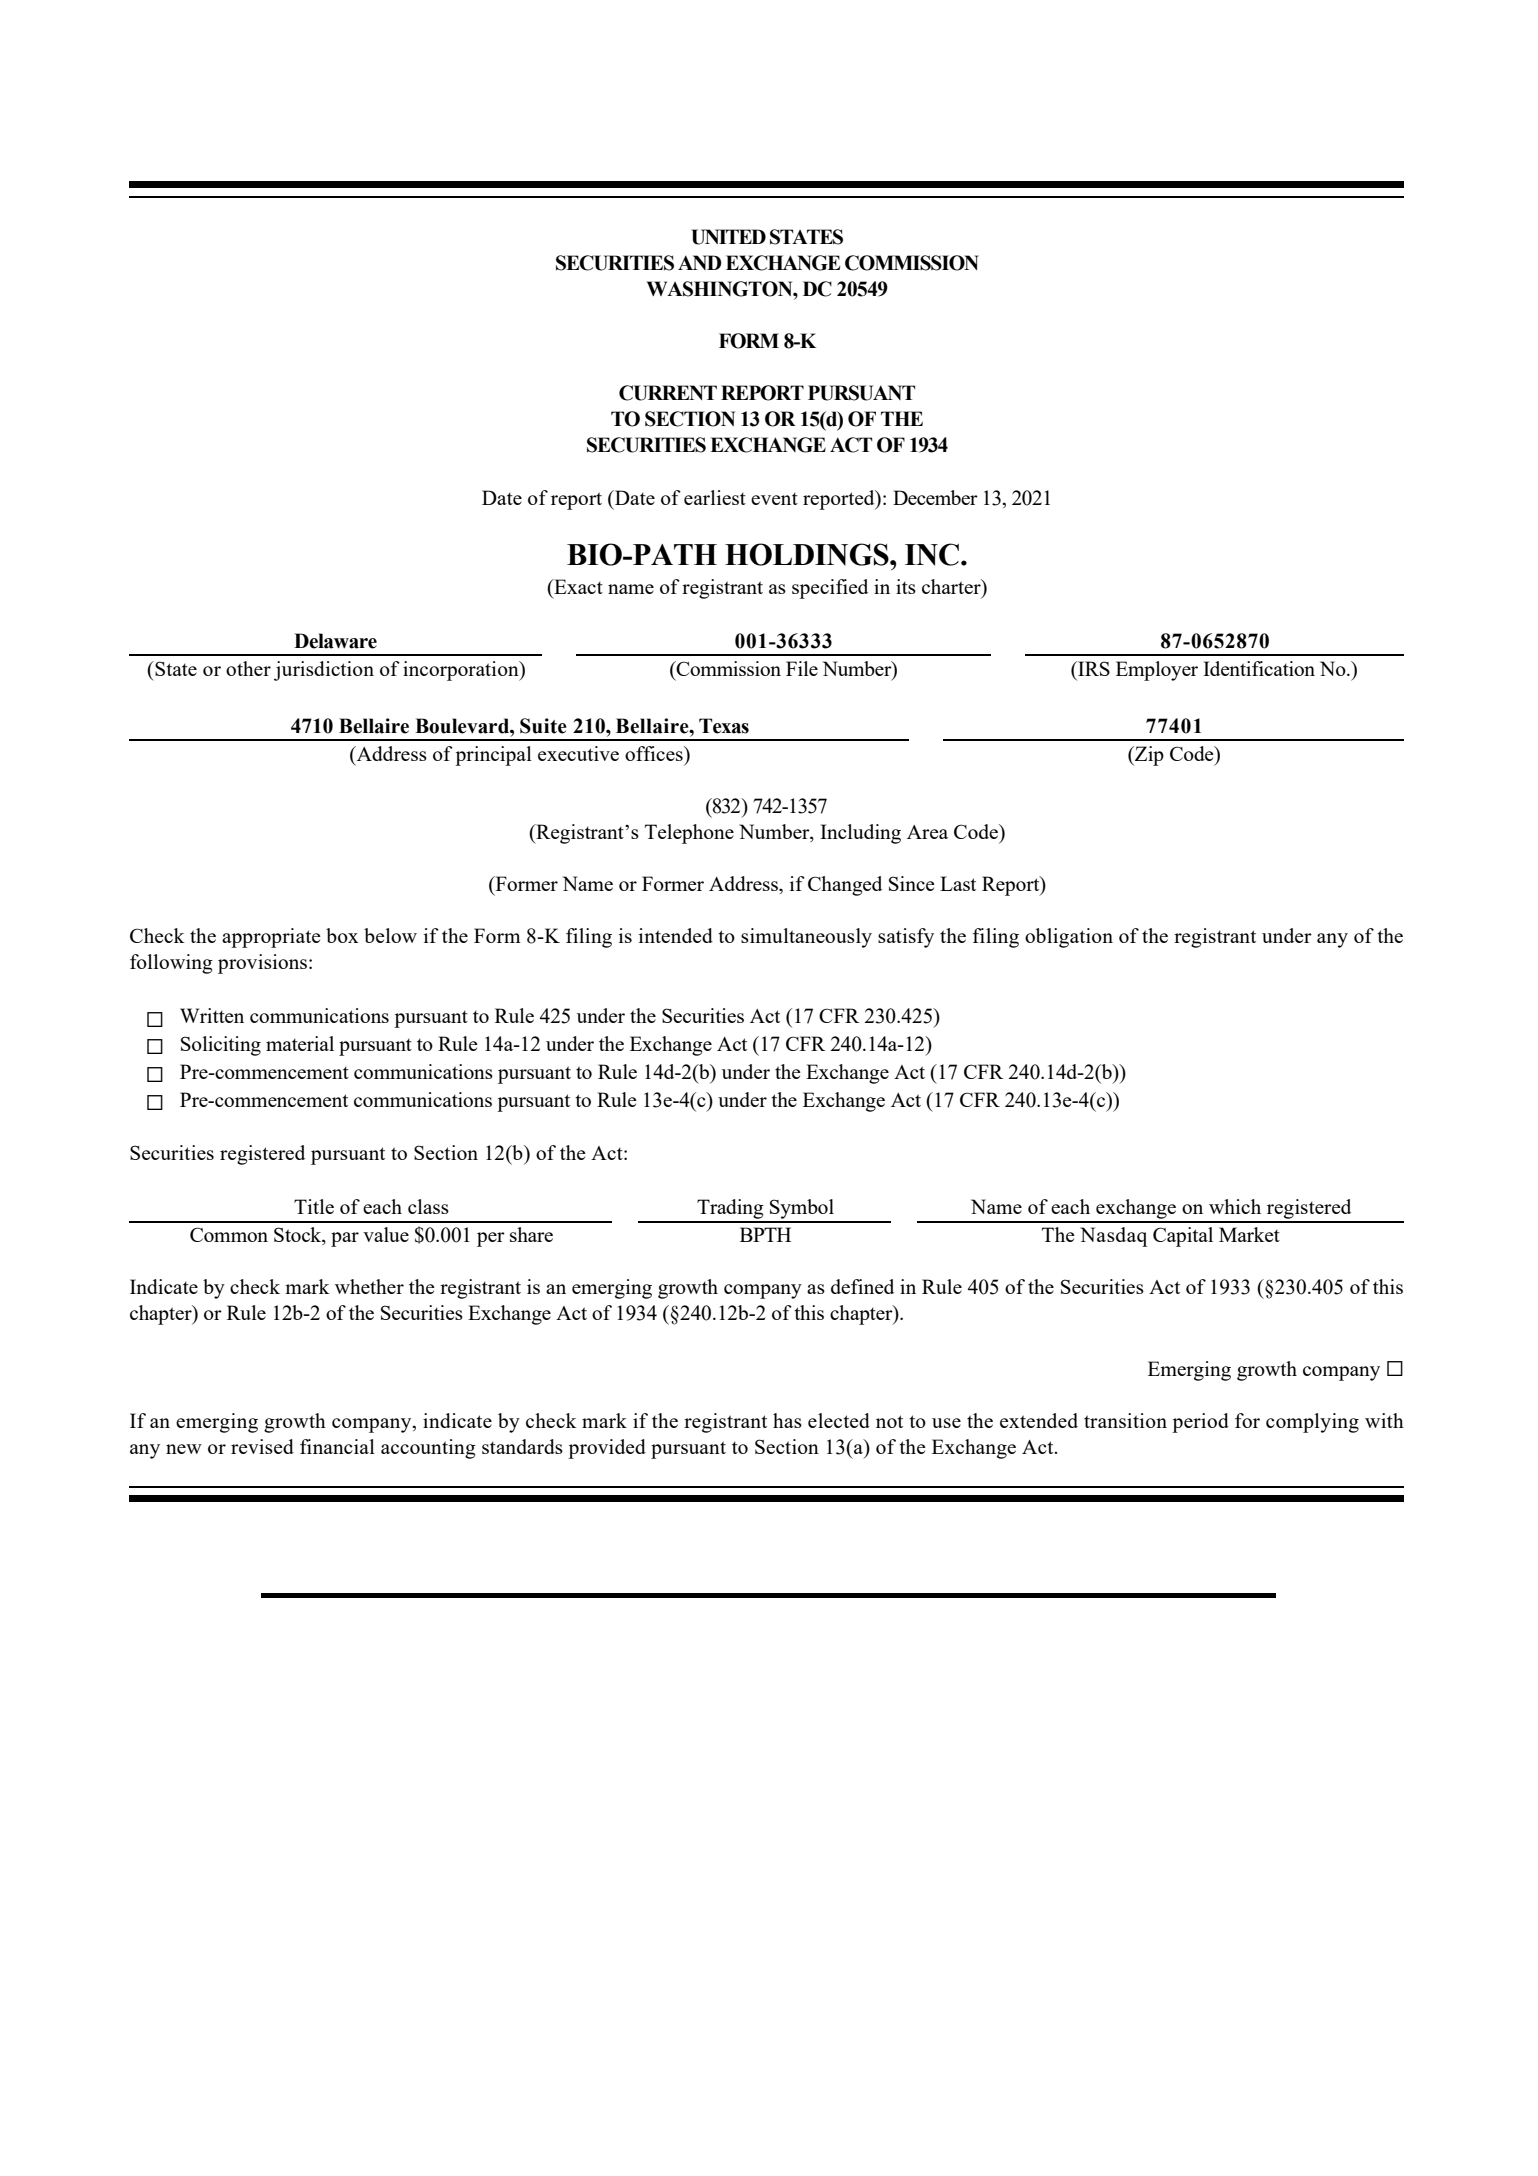 This screenshot has width=1538, height=2176. Describe the element at coordinates (668, 393) in the screenshot. I see `CURRENT` at that location.
